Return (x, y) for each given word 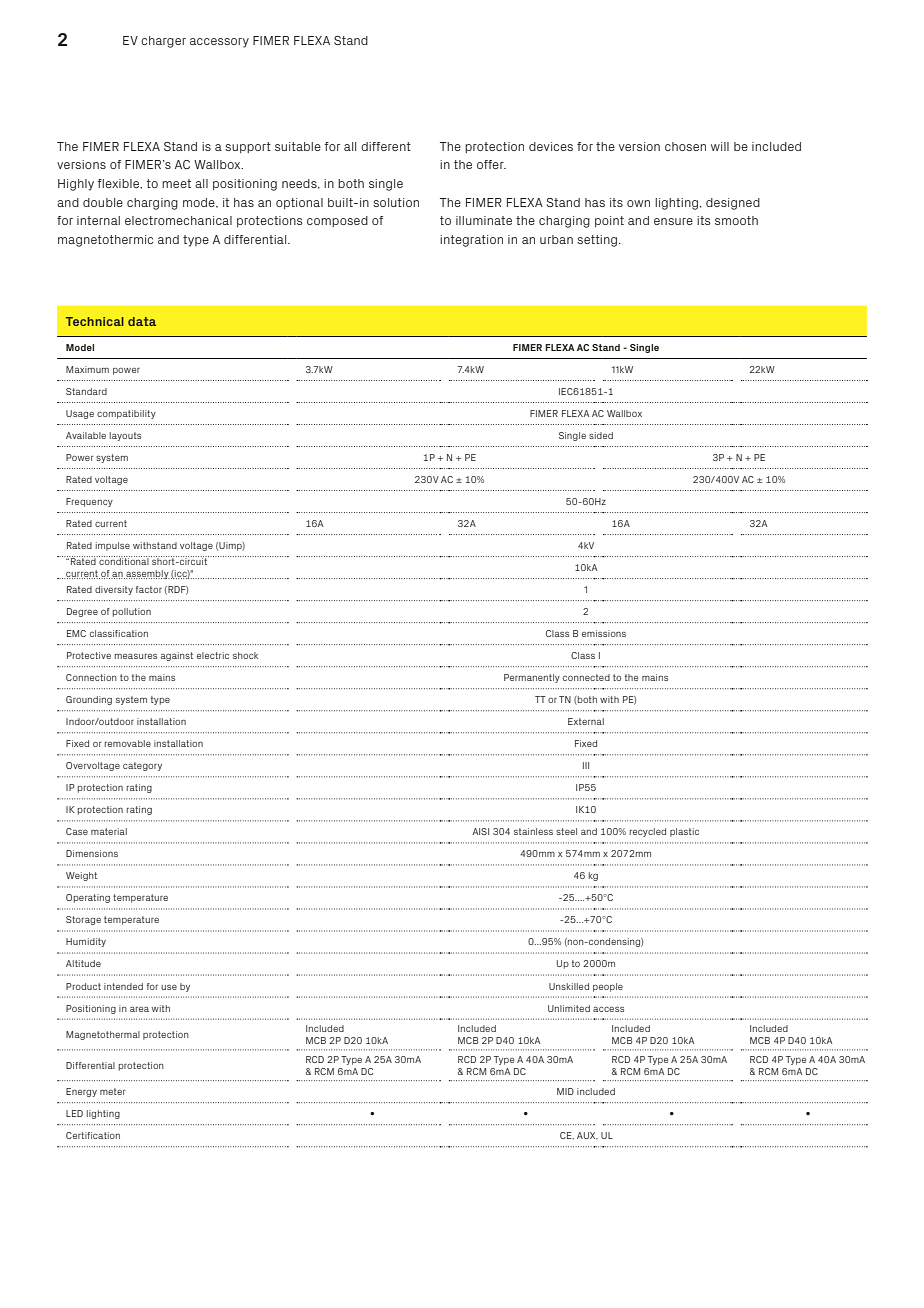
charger (163, 42)
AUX (587, 1136)
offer (491, 164)
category (142, 766)
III (586, 765)
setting (598, 241)
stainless (533, 831)
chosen (685, 146)
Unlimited (569, 1008)
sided (601, 435)
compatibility (126, 414)
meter (113, 1091)
